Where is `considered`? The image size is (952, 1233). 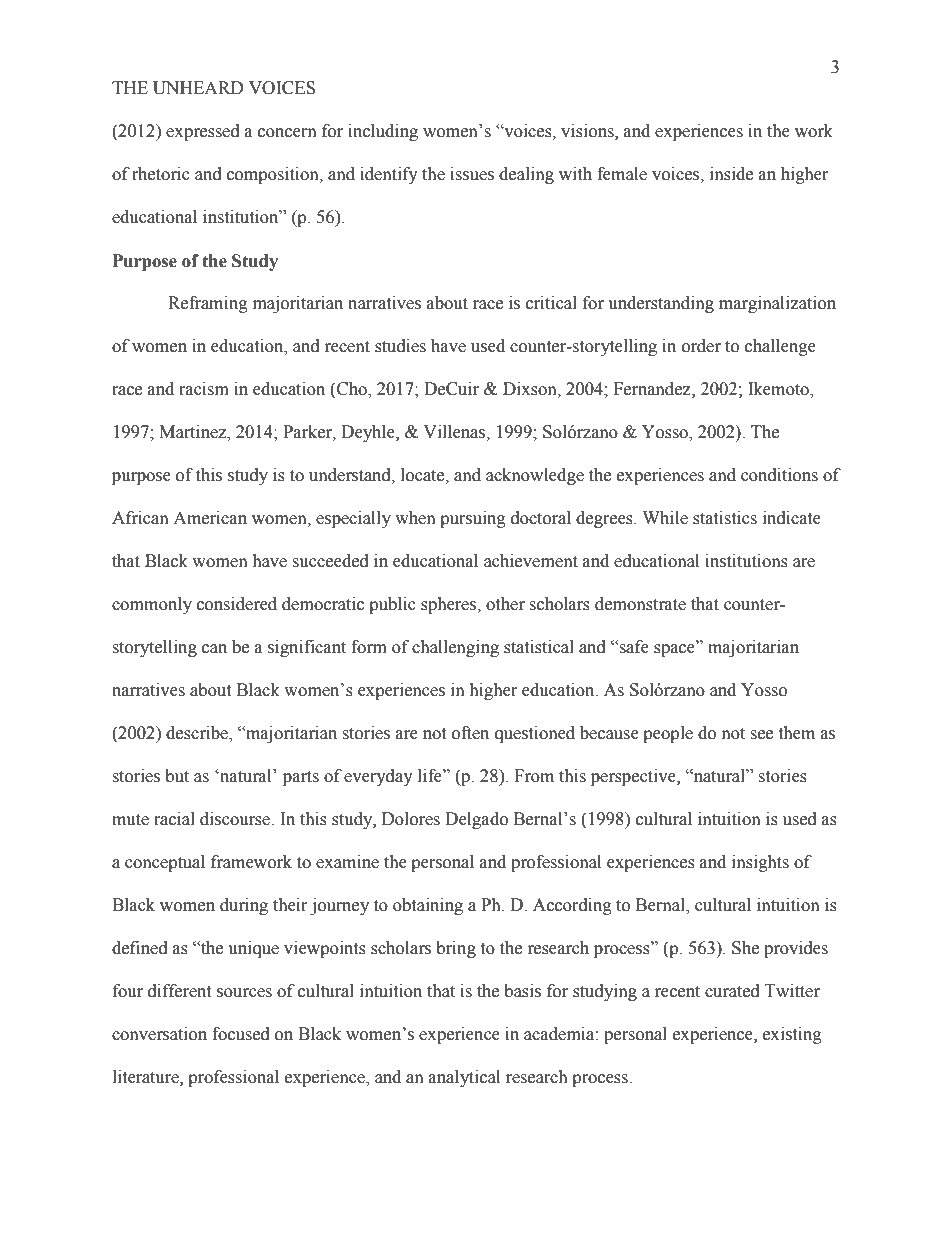 considered is located at coordinates (237, 604).
